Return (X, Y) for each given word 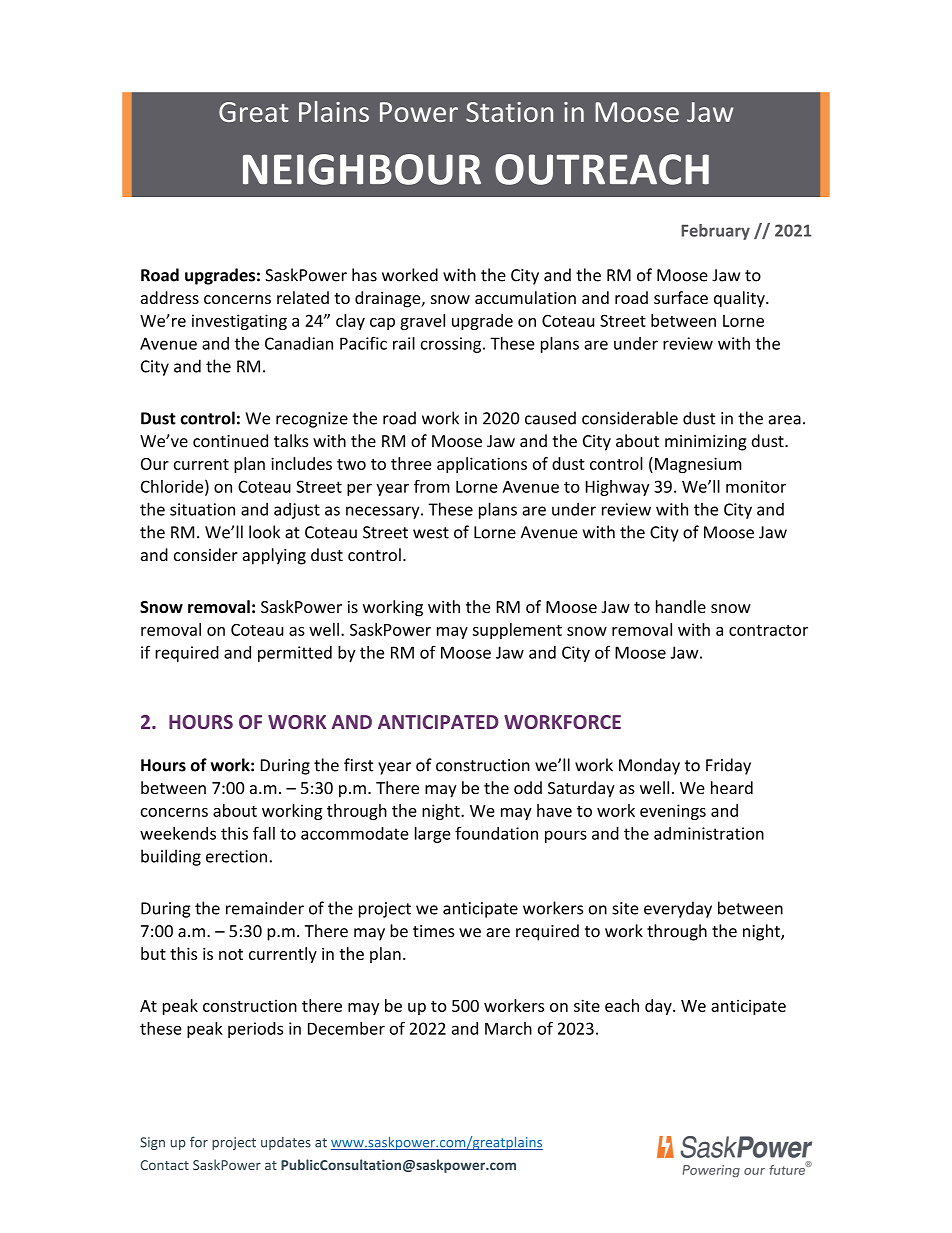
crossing (452, 345)
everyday (678, 909)
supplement (517, 631)
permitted (295, 654)
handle (681, 606)
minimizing (706, 443)
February (715, 232)
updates (286, 1143)
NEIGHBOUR (362, 169)
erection (236, 856)
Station (509, 112)
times (433, 931)
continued (230, 441)
